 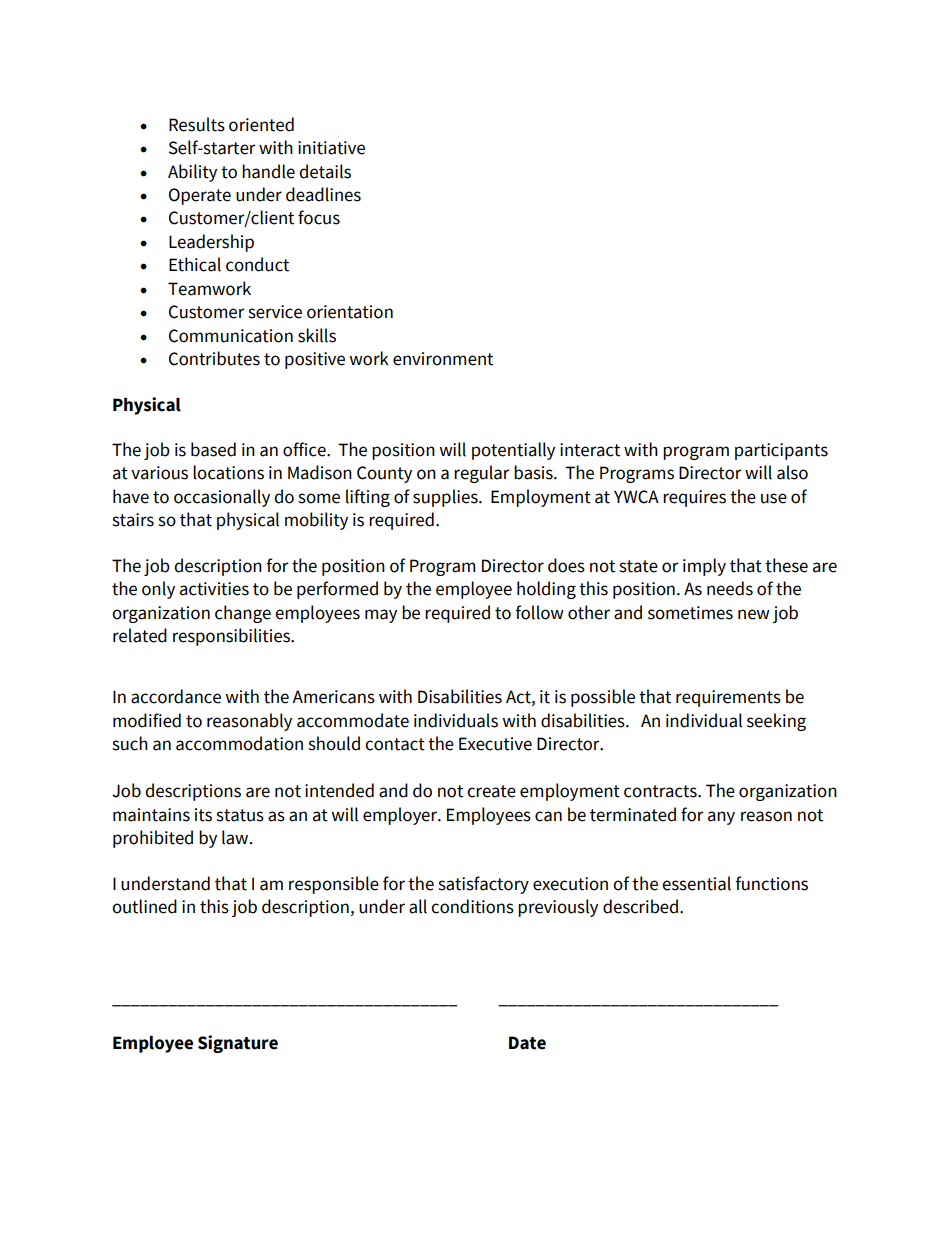 I want to click on details, so click(x=325, y=171).
